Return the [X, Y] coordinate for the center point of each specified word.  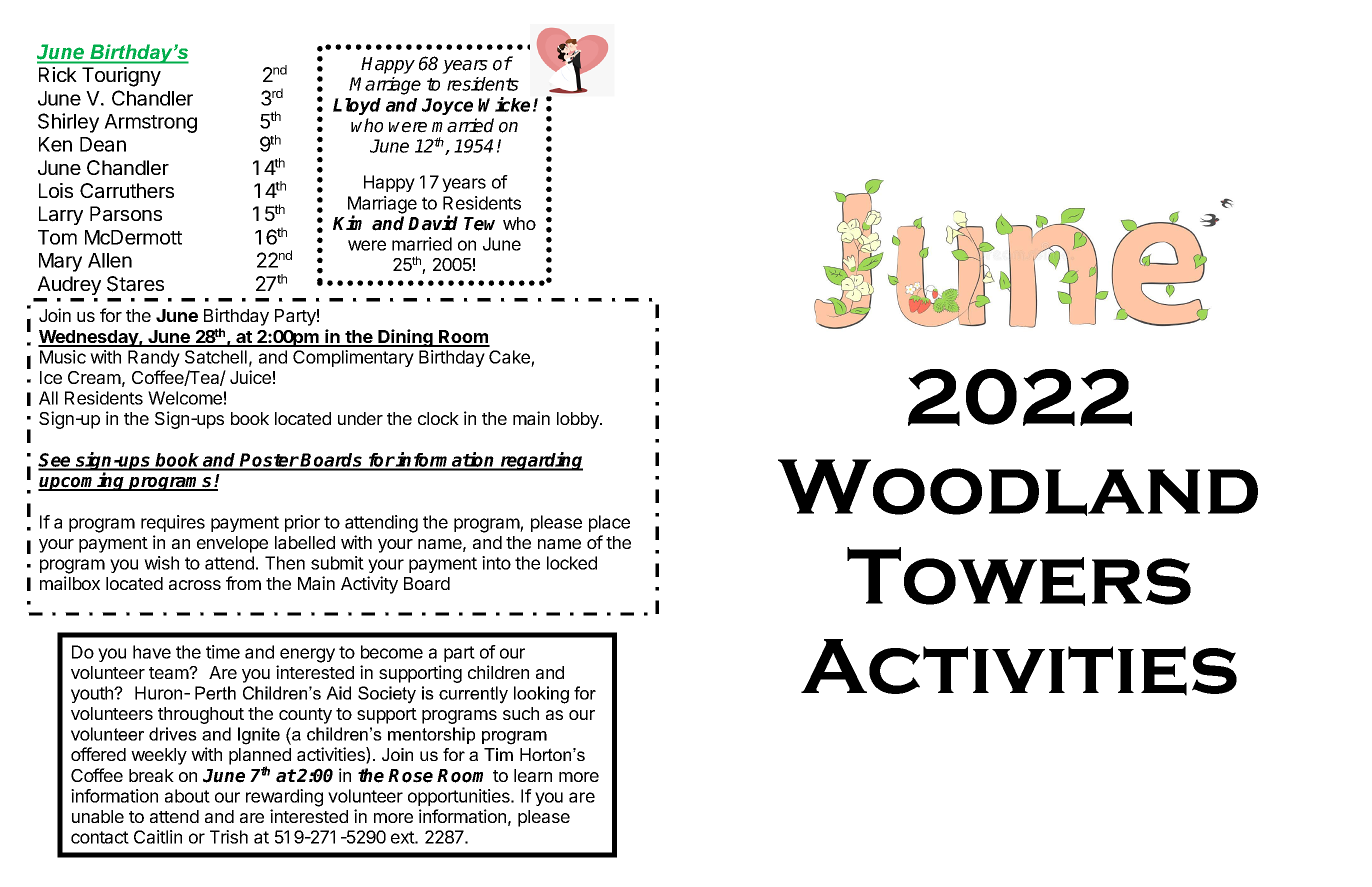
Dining [406, 338]
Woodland [1018, 487]
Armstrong [150, 123]
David [433, 223]
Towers [1019, 576]
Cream [94, 377]
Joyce [447, 106]
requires [173, 523]
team [169, 673]
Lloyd [357, 106]
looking [541, 695]
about [187, 796]
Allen [110, 260]
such [521, 713]
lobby [579, 420]
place [609, 523]
